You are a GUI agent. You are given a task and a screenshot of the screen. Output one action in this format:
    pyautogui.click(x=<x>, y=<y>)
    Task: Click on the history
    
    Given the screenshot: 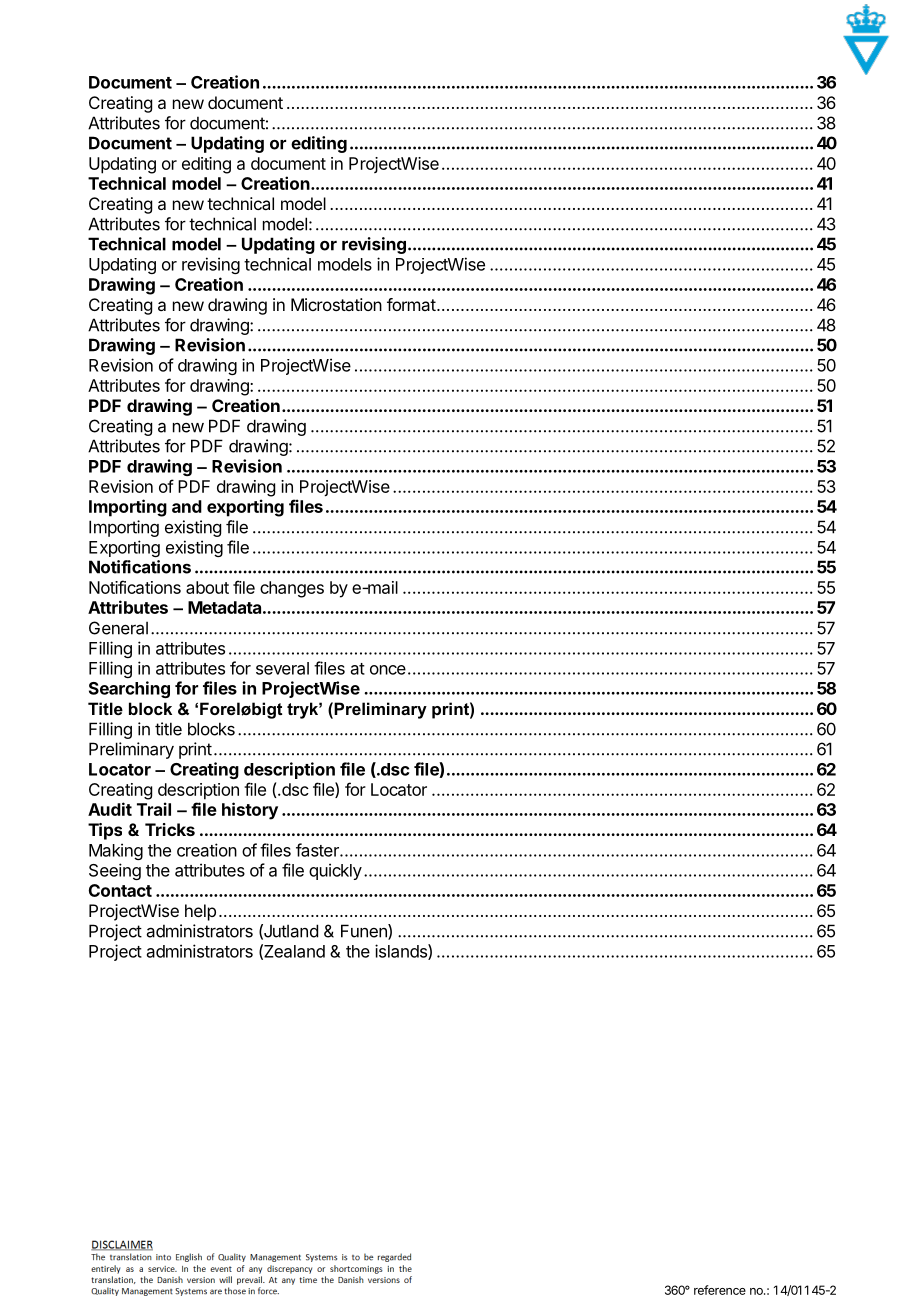 What is the action you would take?
    pyautogui.click(x=250, y=811)
